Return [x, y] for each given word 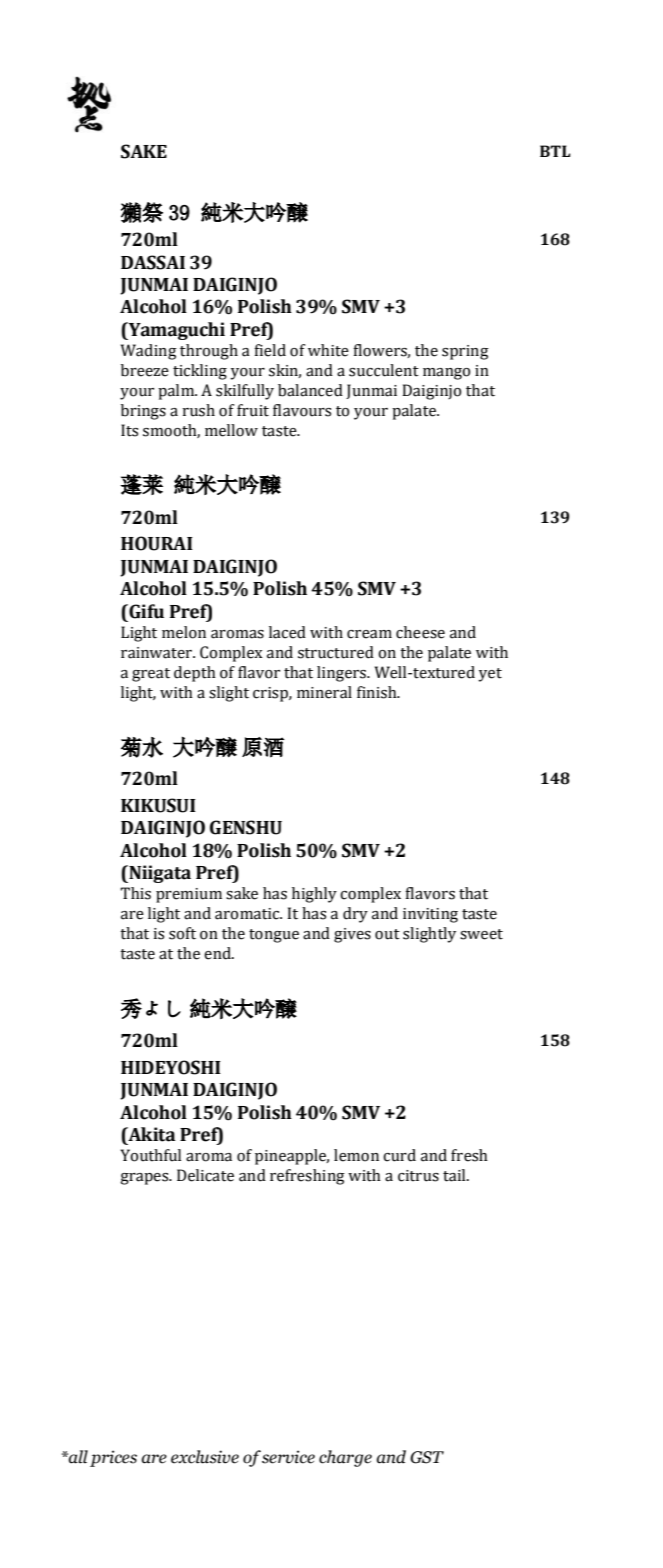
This [135, 893]
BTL [555, 151]
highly [314, 895]
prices [113, 1458]
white [328, 350]
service [288, 1457]
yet [490, 675]
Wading [149, 352]
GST [427, 1457]
